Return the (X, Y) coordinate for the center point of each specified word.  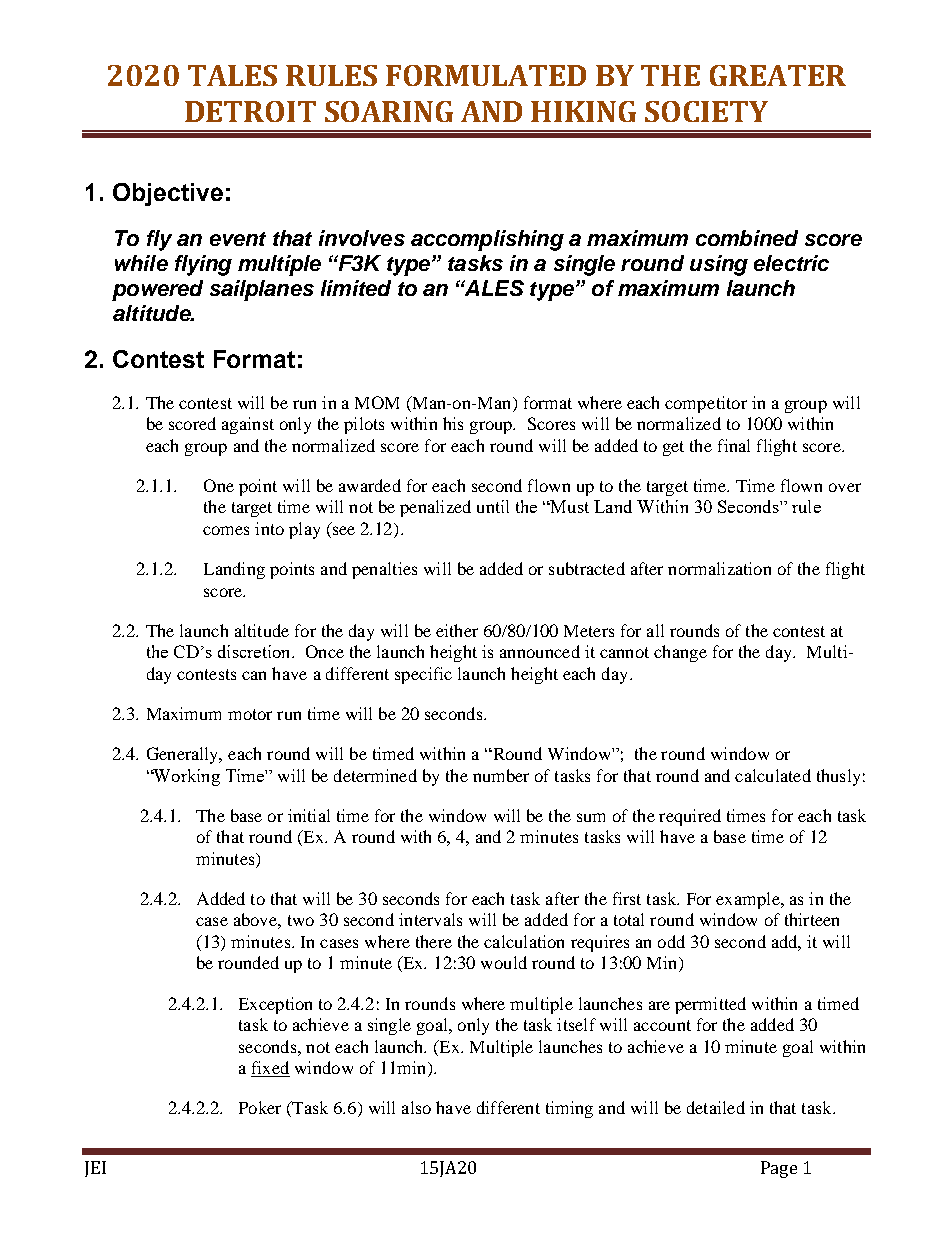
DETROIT (250, 111)
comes (226, 530)
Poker (260, 1107)
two (301, 920)
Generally (184, 755)
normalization (719, 568)
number (501, 775)
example (749, 900)
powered (157, 290)
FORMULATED (486, 75)
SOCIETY (706, 111)
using (719, 265)
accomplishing (487, 240)
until (493, 506)
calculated (773, 775)
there (434, 941)
